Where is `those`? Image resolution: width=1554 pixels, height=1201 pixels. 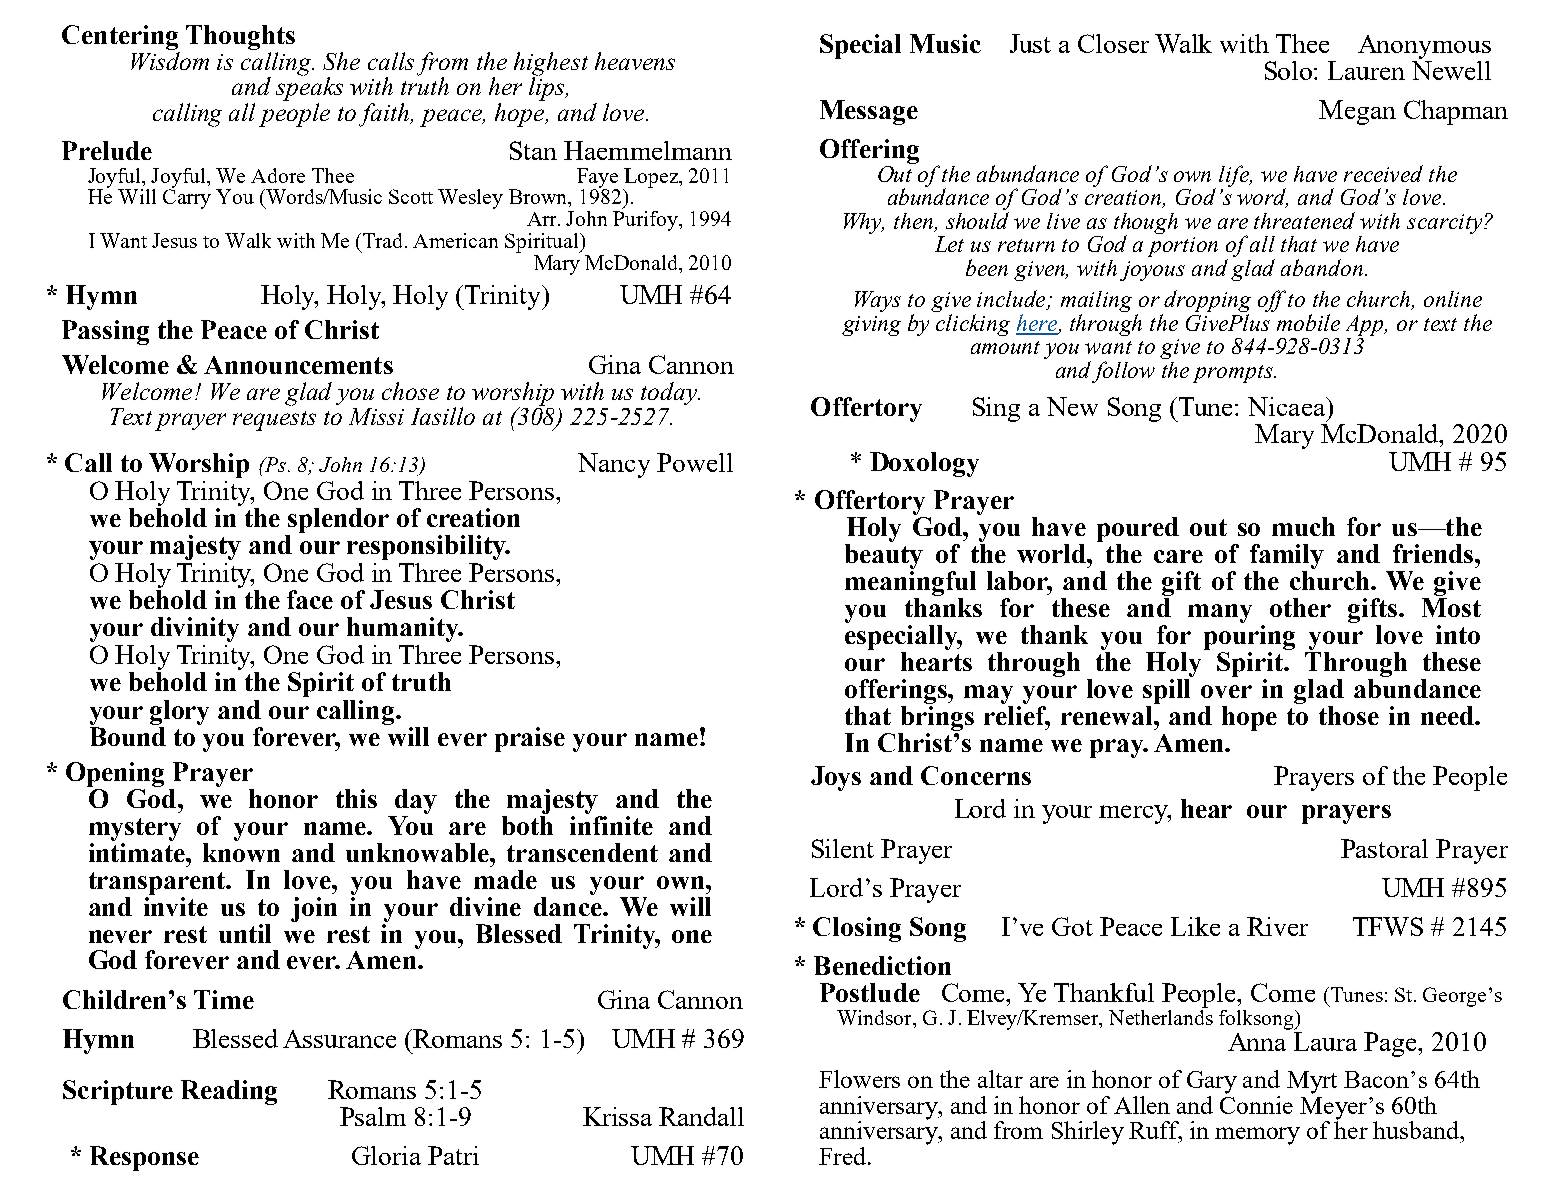 those is located at coordinates (1349, 715).
